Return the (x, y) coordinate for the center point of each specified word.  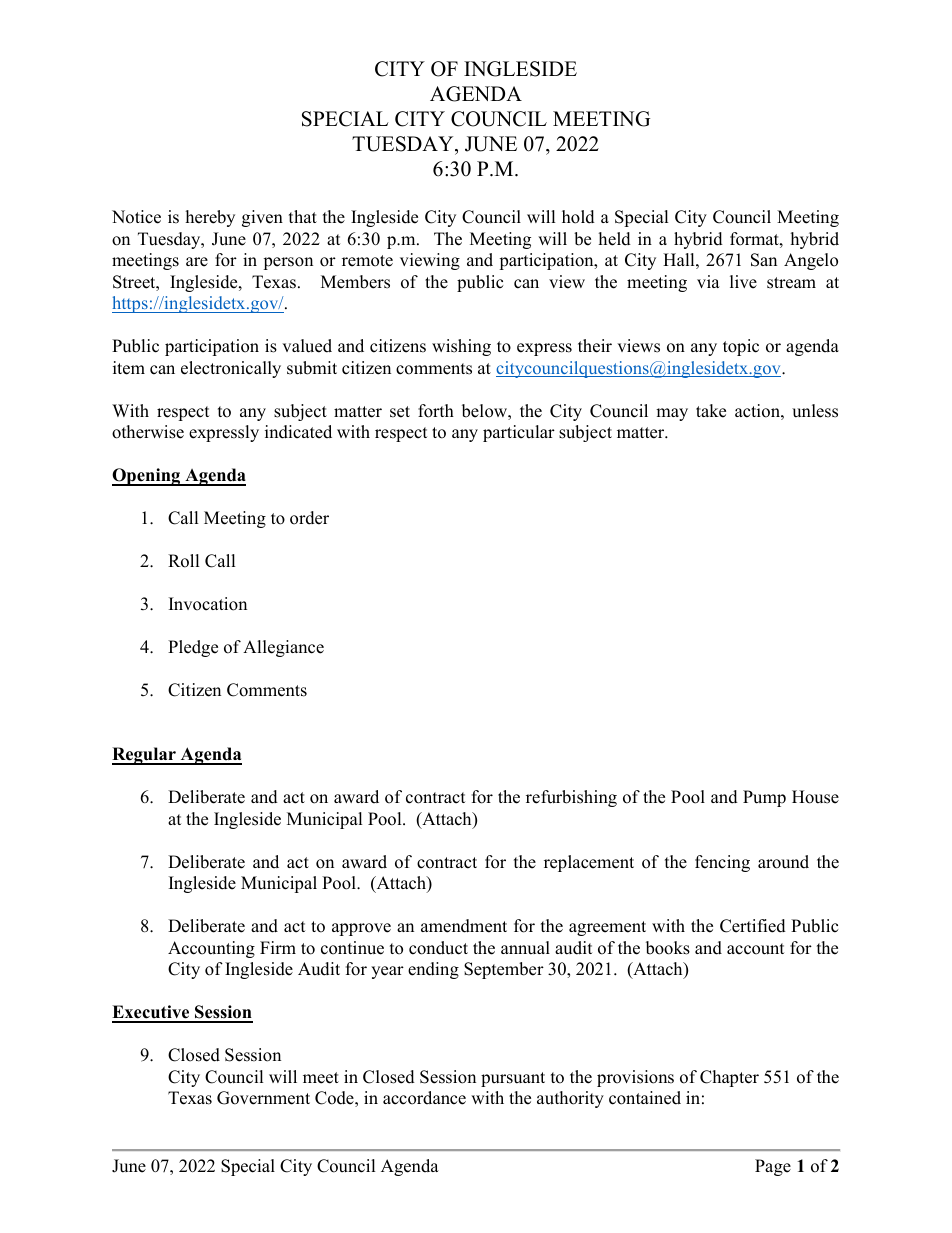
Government (263, 1098)
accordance (424, 1098)
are (197, 262)
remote (367, 261)
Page (773, 1167)
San (764, 260)
